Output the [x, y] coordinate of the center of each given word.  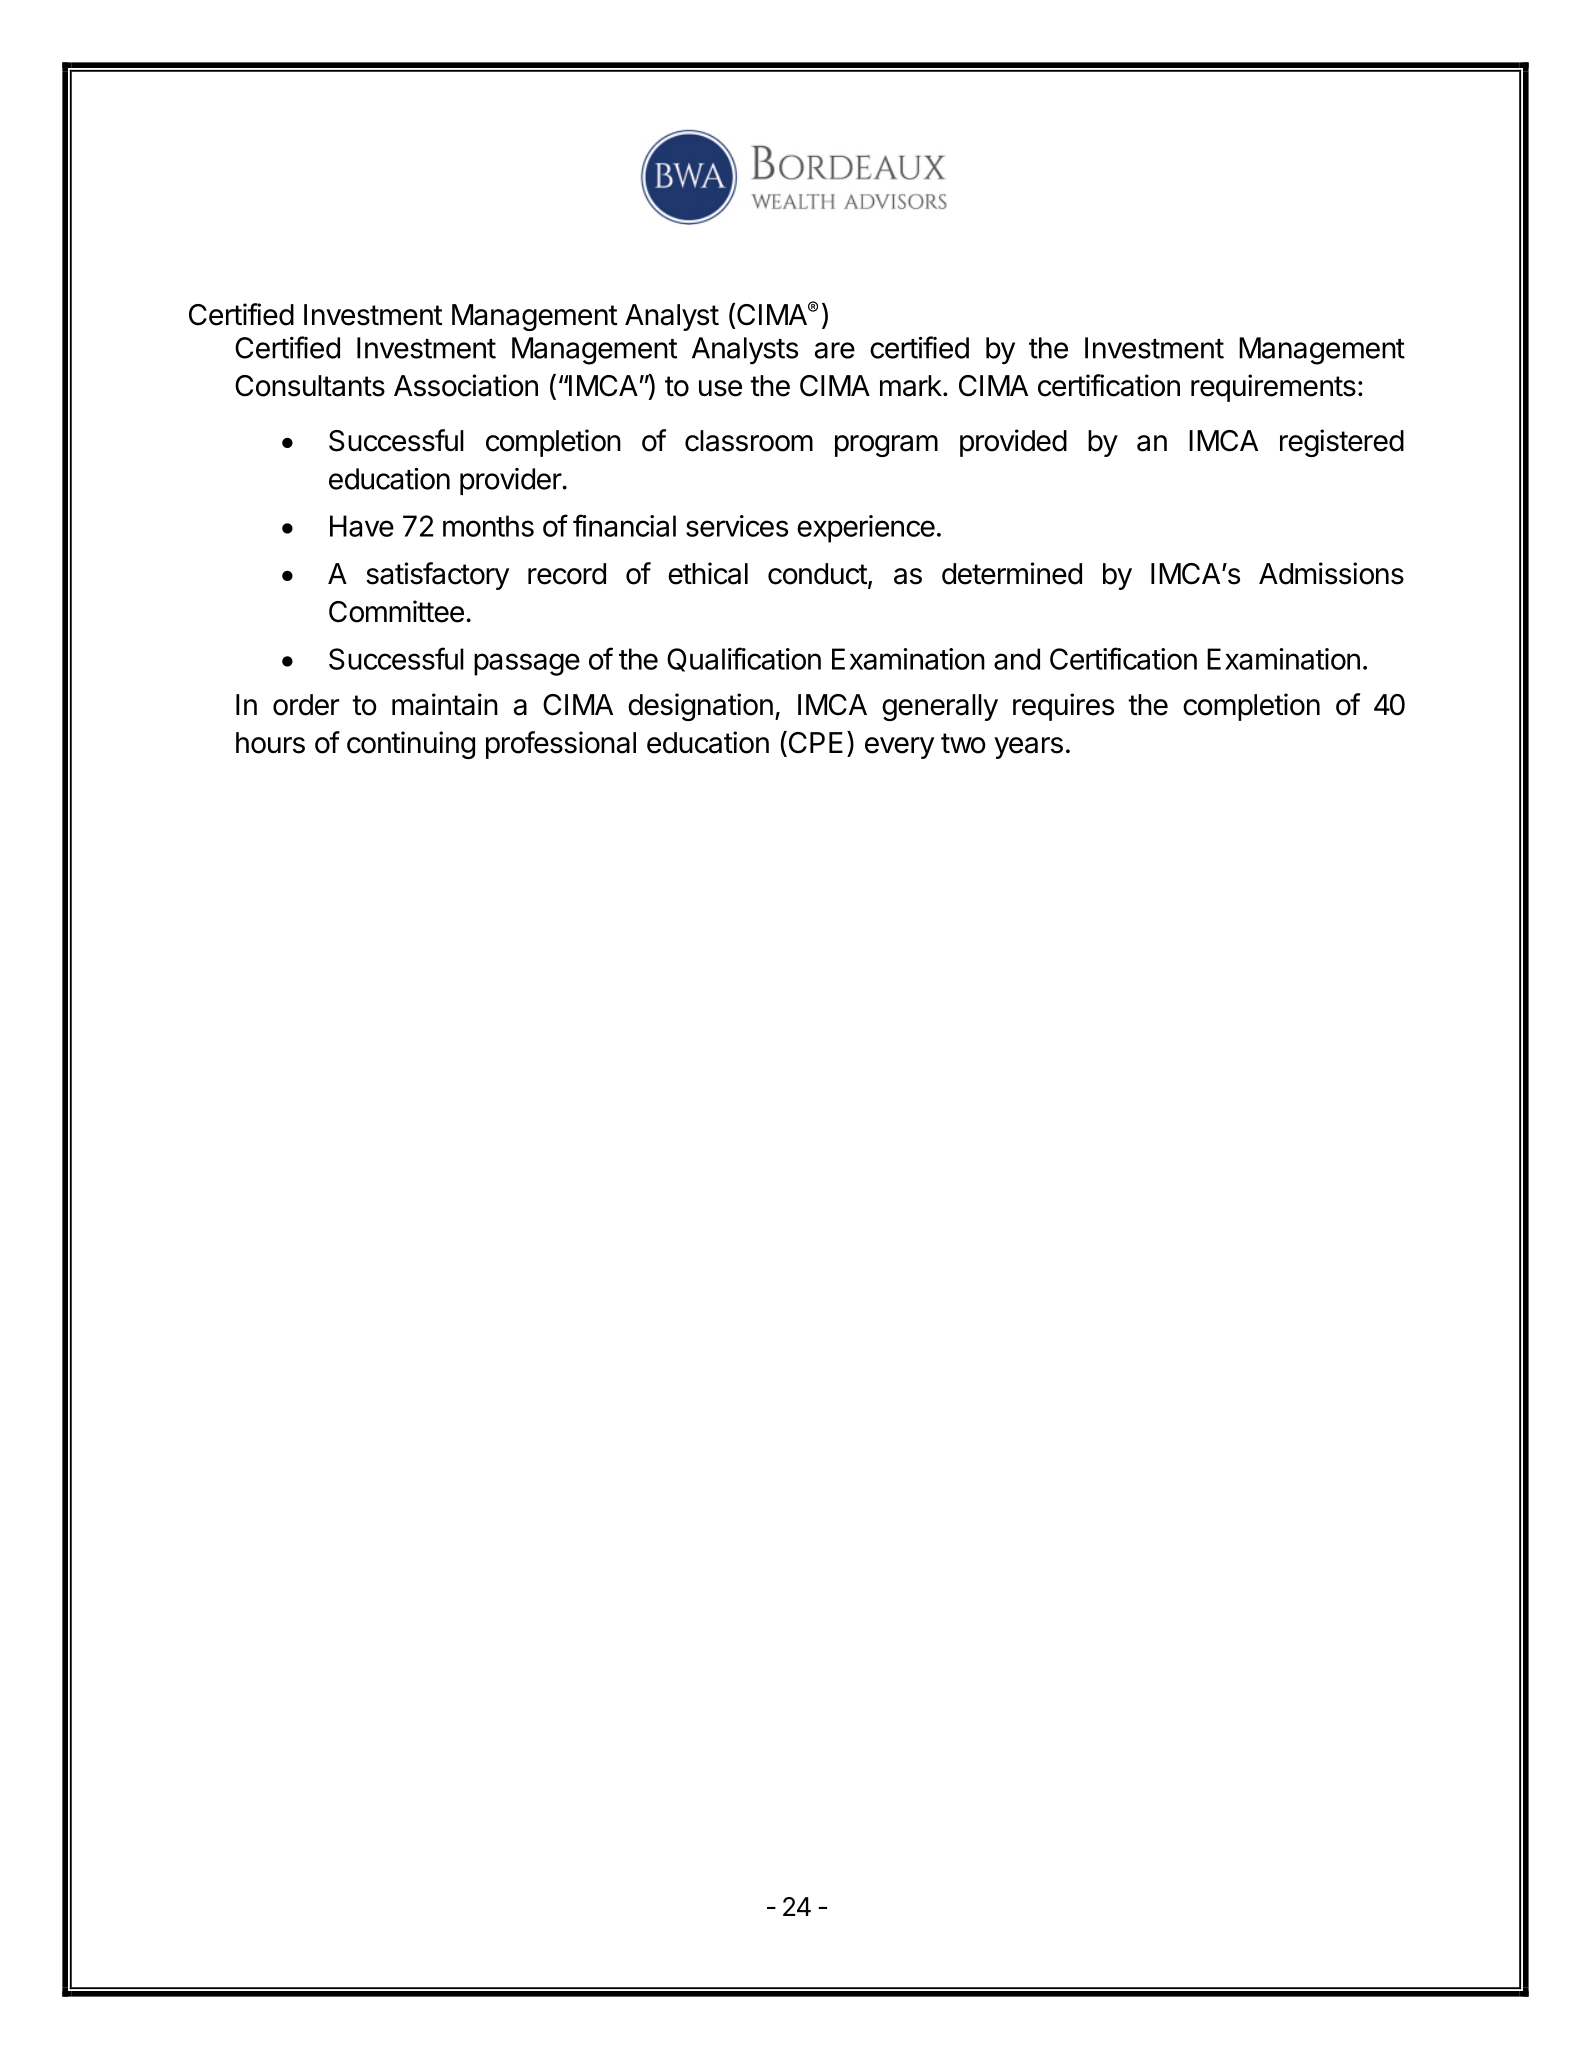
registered [1342, 443]
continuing [411, 745]
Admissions [1331, 573]
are [834, 350]
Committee [396, 611]
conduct [817, 574]
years [1028, 748]
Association [466, 385]
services [737, 526]
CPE [814, 743]
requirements [1273, 388]
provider [511, 481]
